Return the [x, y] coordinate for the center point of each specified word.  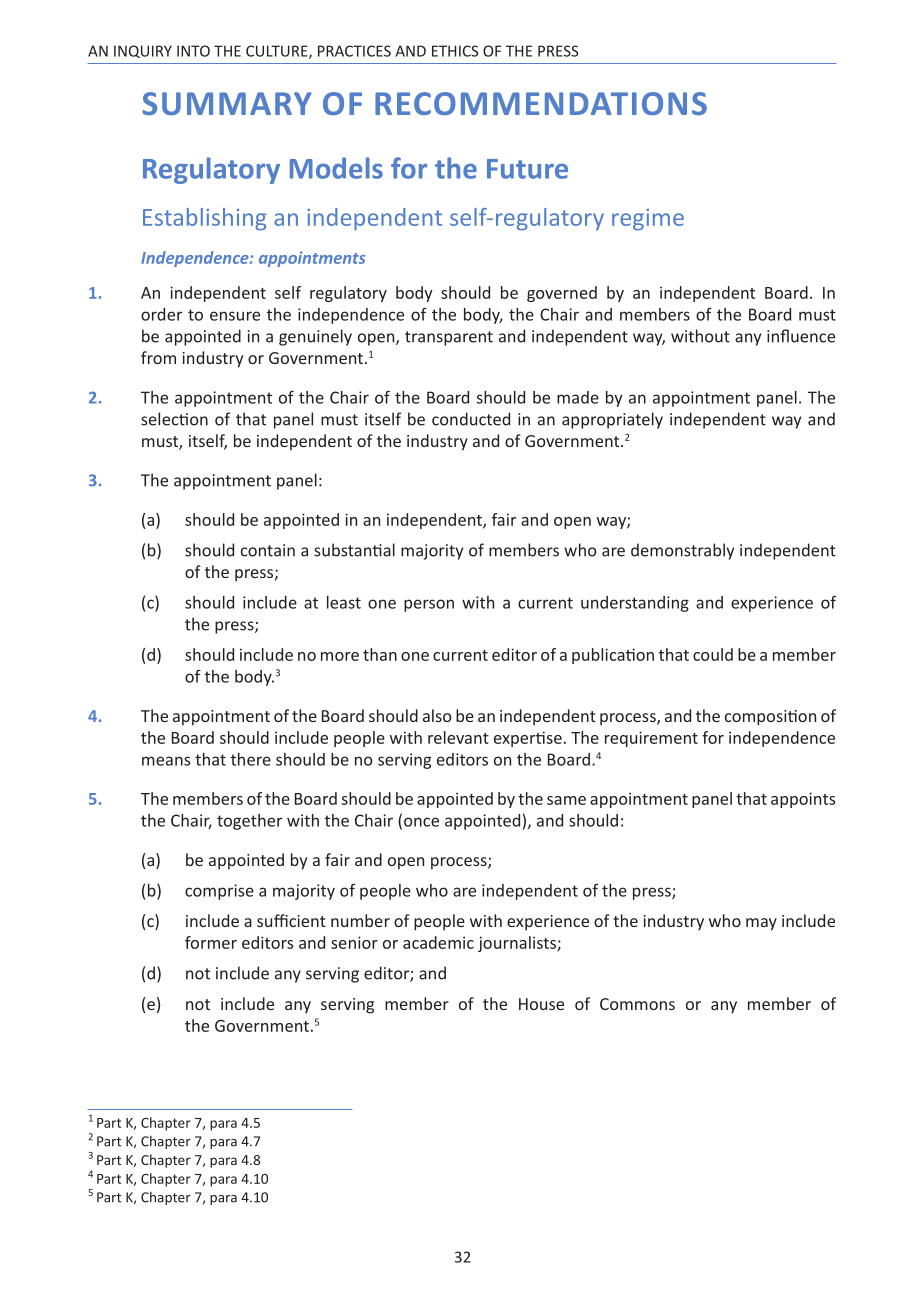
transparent [449, 338]
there [251, 759]
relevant [458, 737]
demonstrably [682, 551]
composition [770, 718]
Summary [227, 103]
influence [801, 336]
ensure [235, 316]
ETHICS [455, 51]
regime [648, 220]
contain [268, 550]
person [429, 605]
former [211, 942]
